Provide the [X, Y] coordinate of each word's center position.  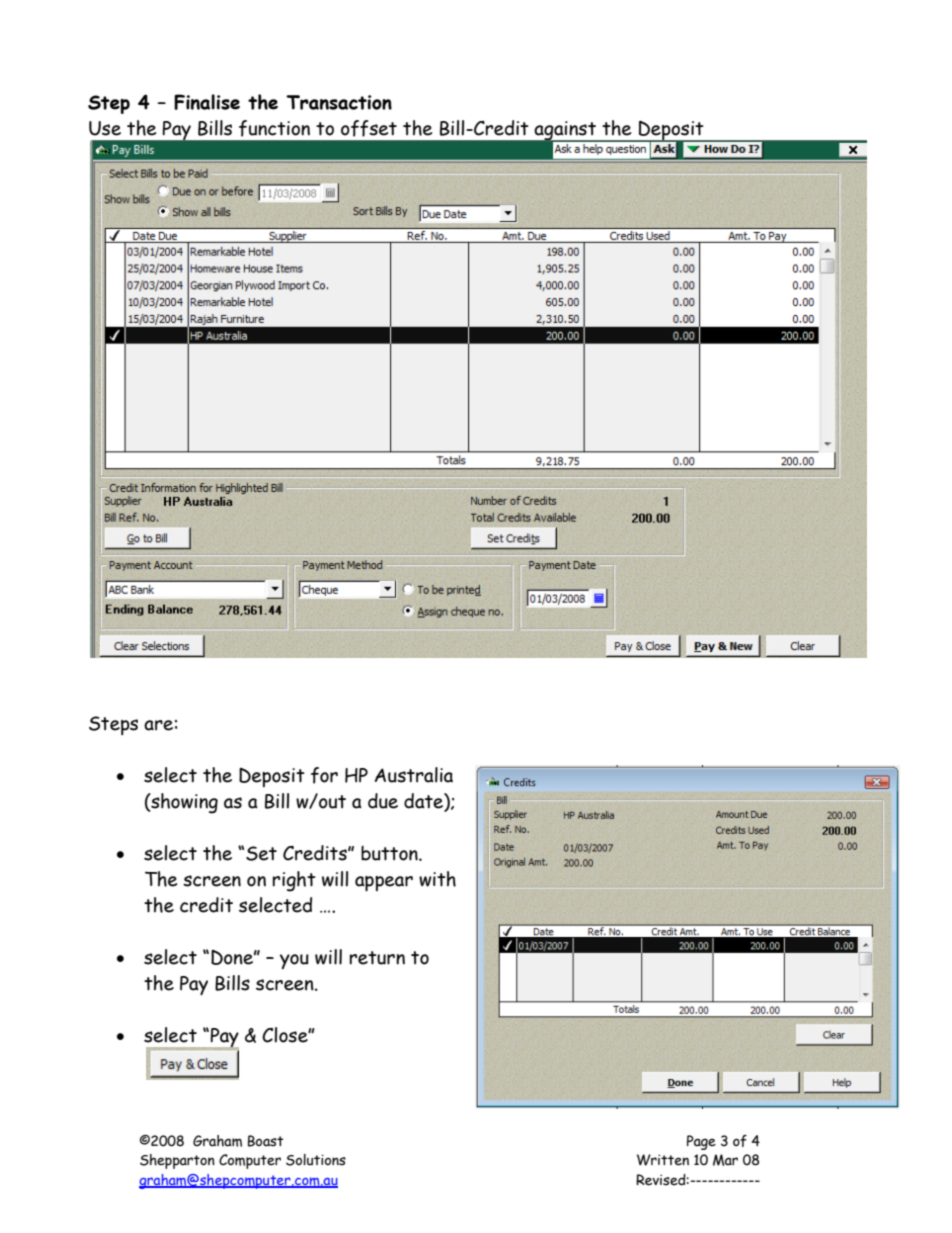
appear [384, 883]
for [324, 775]
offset [369, 128]
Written [663, 1160]
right [294, 881]
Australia [414, 775]
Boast [266, 1141]
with [437, 879]
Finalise [207, 102]
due [383, 801]
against [565, 132]
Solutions [316, 1160]
